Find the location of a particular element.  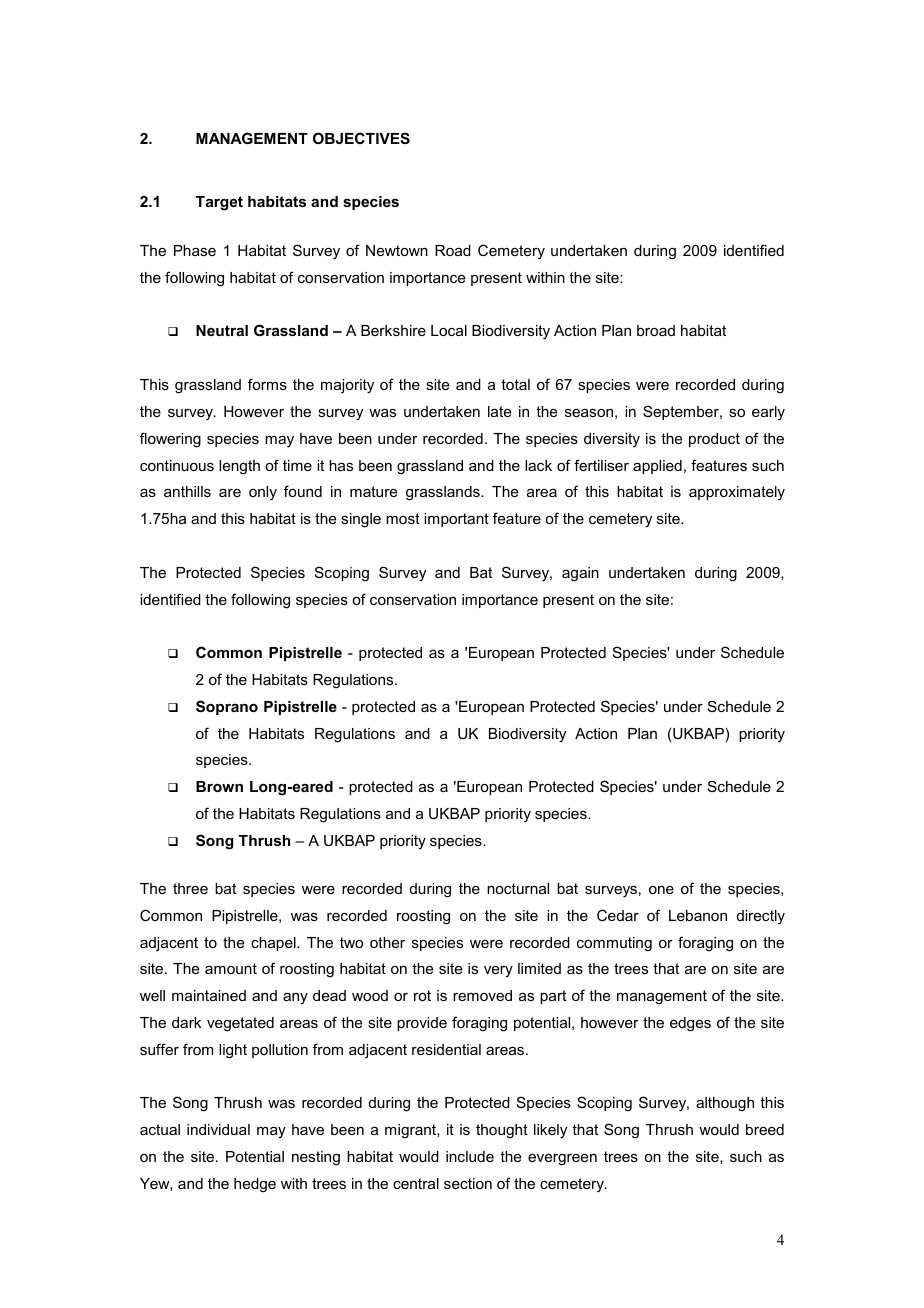

Brown is located at coordinates (219, 786).
